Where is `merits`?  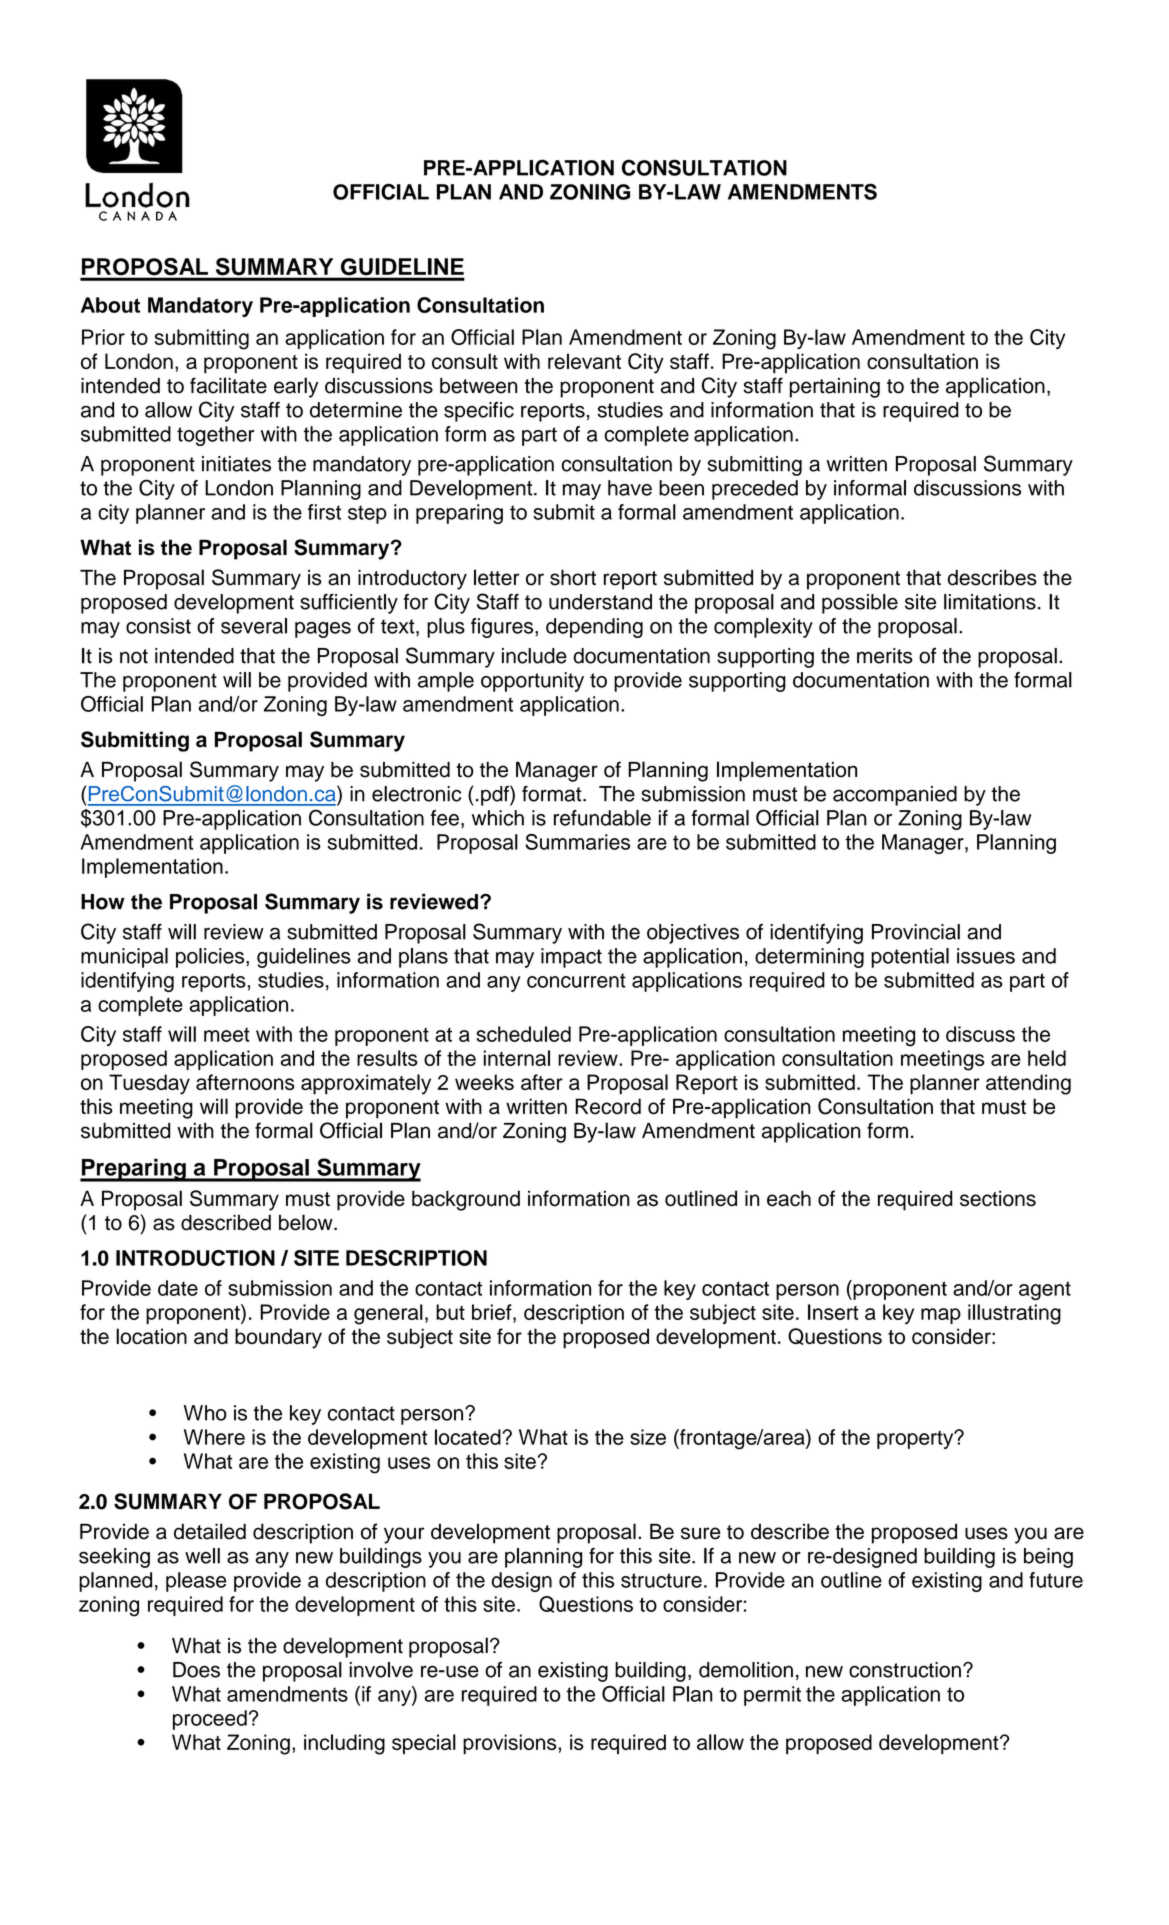
merits is located at coordinates (884, 656).
